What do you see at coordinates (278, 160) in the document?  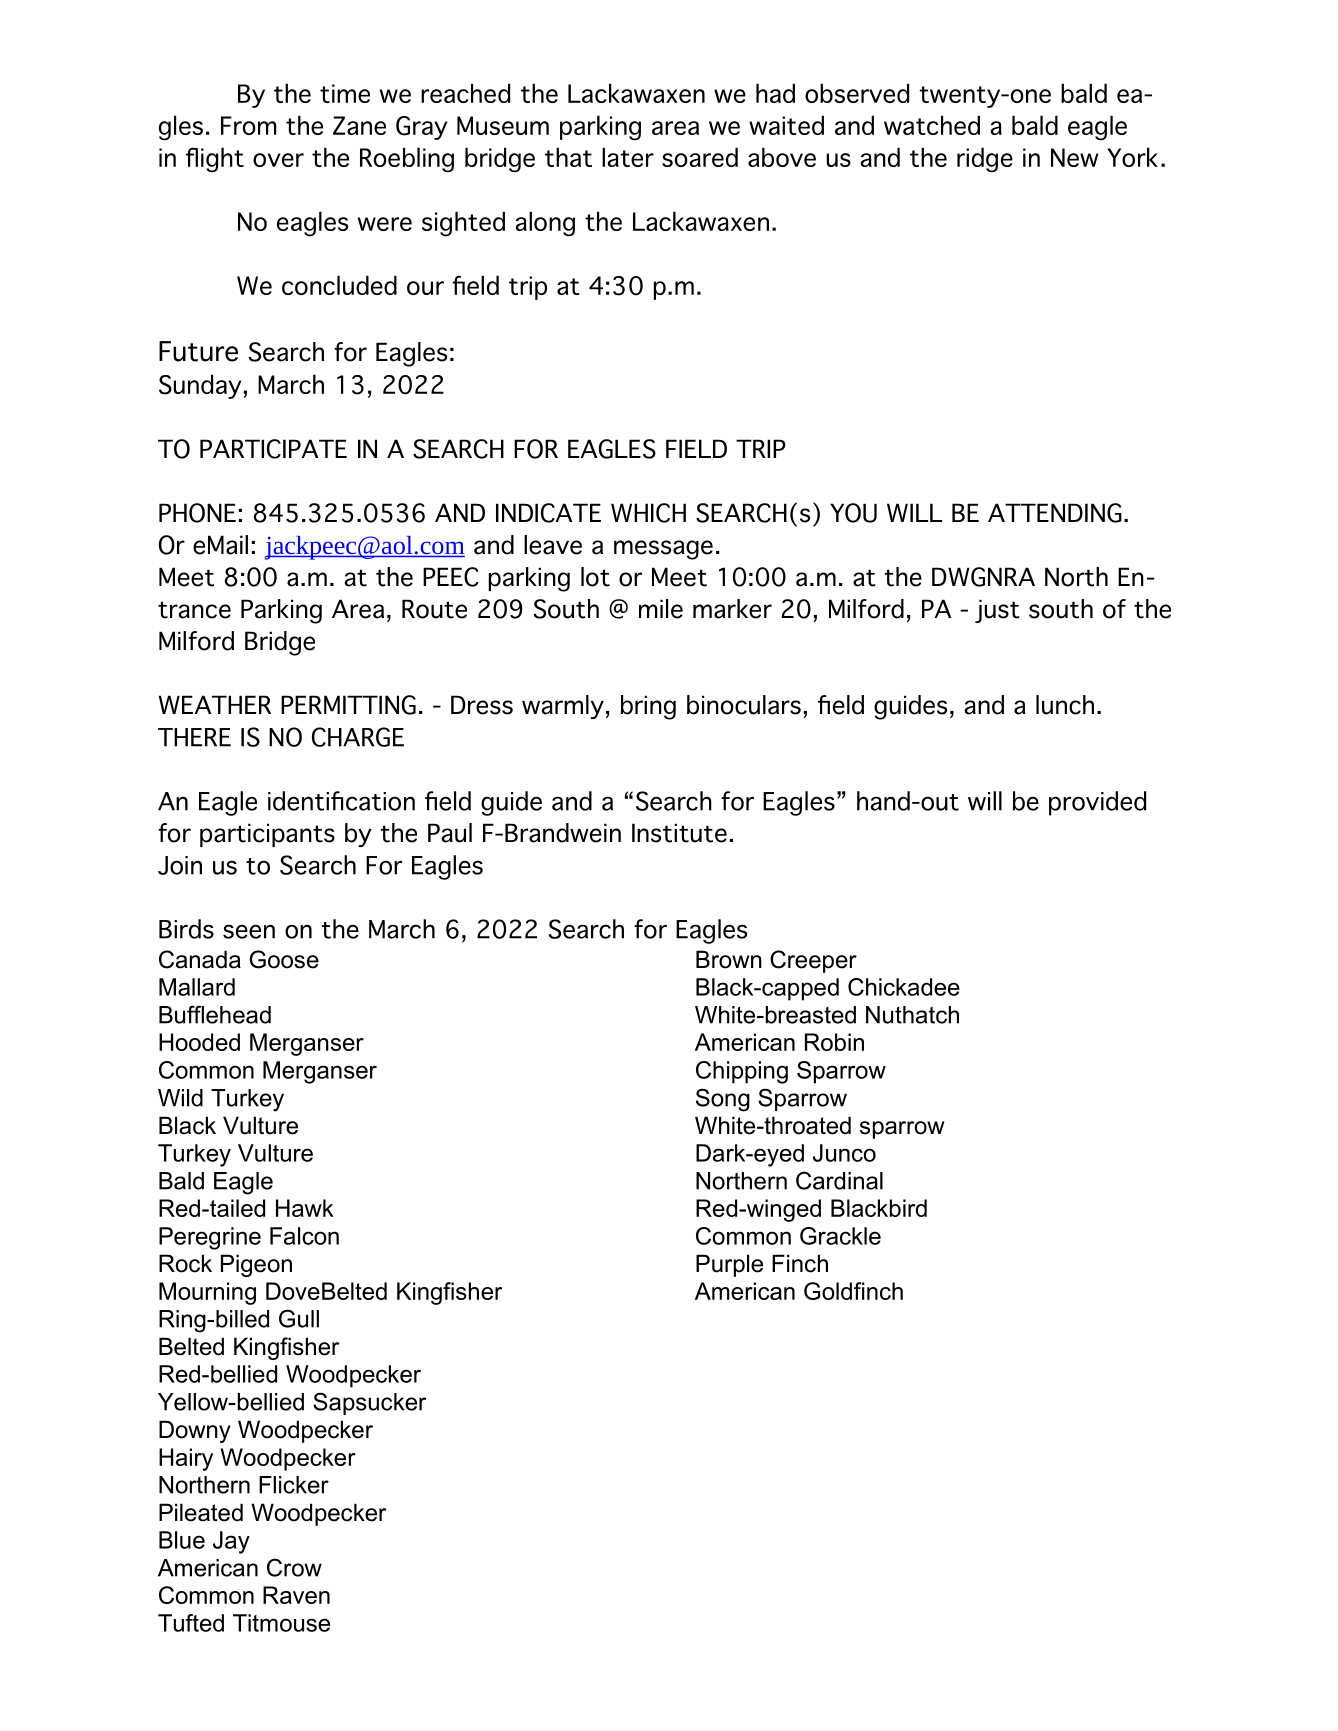 I see `over` at bounding box center [278, 160].
